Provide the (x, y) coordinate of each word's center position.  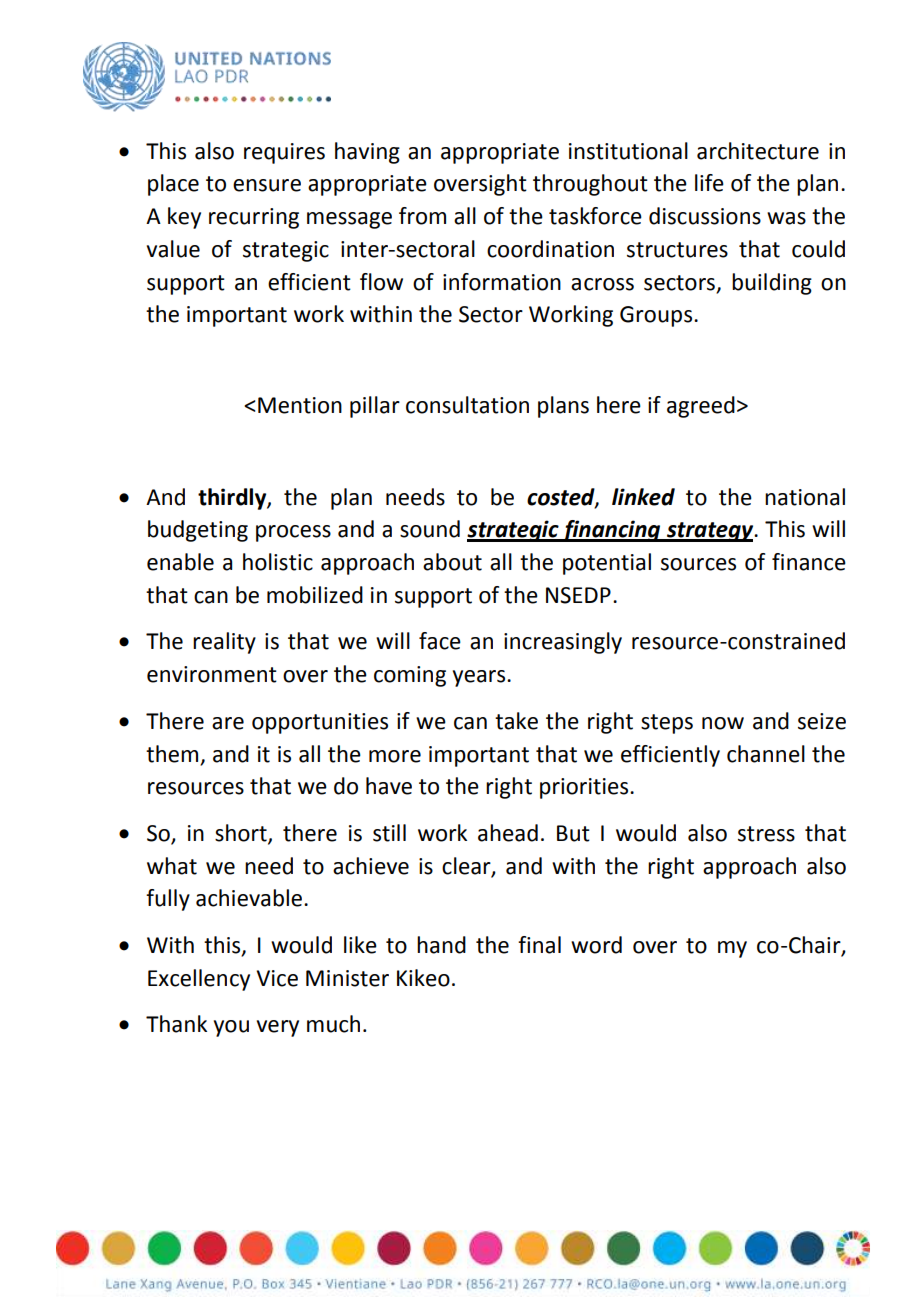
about (452, 562)
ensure (267, 185)
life (709, 183)
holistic (278, 562)
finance (809, 562)
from (422, 216)
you (231, 1028)
